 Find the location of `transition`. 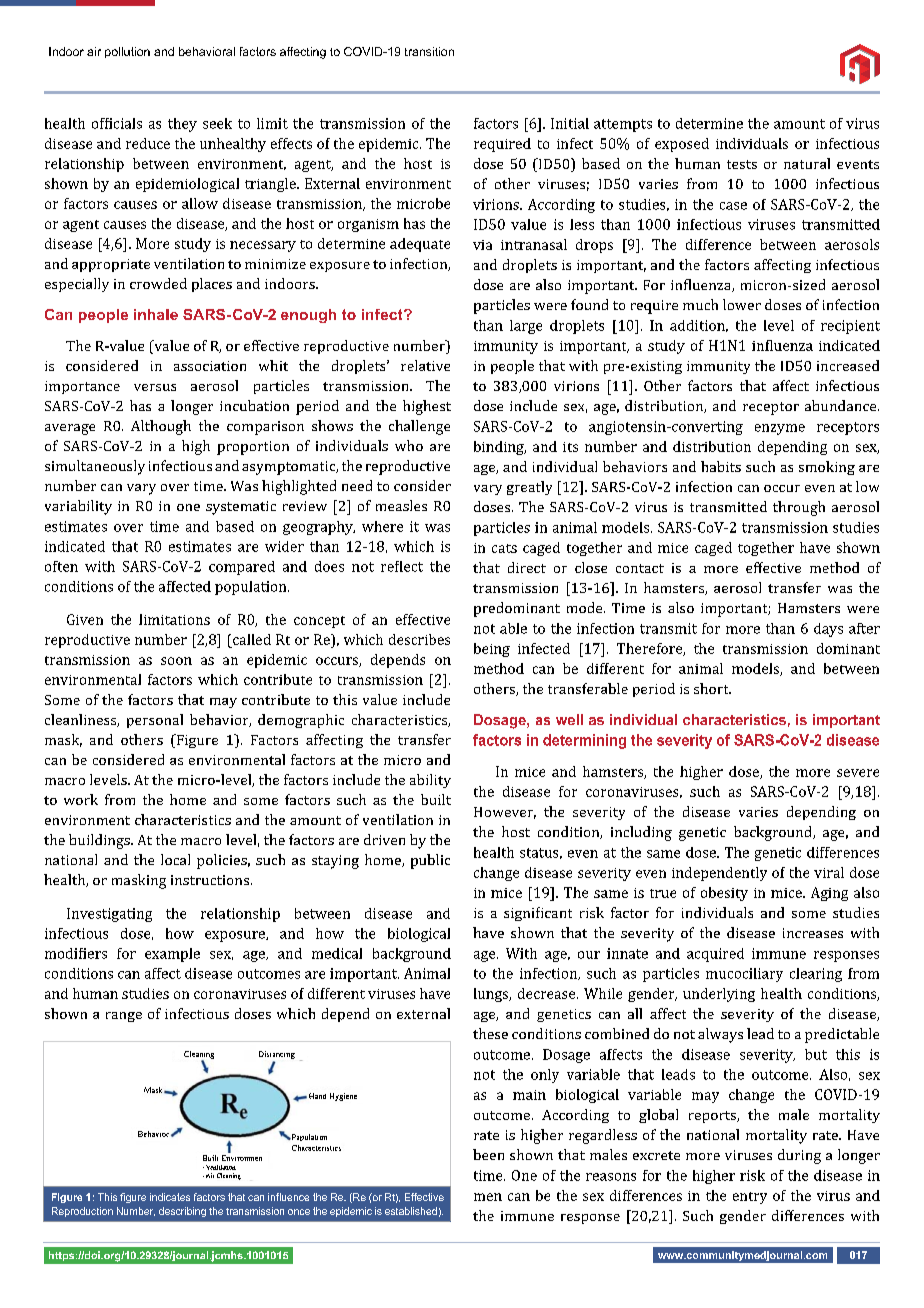

transition is located at coordinates (429, 51).
